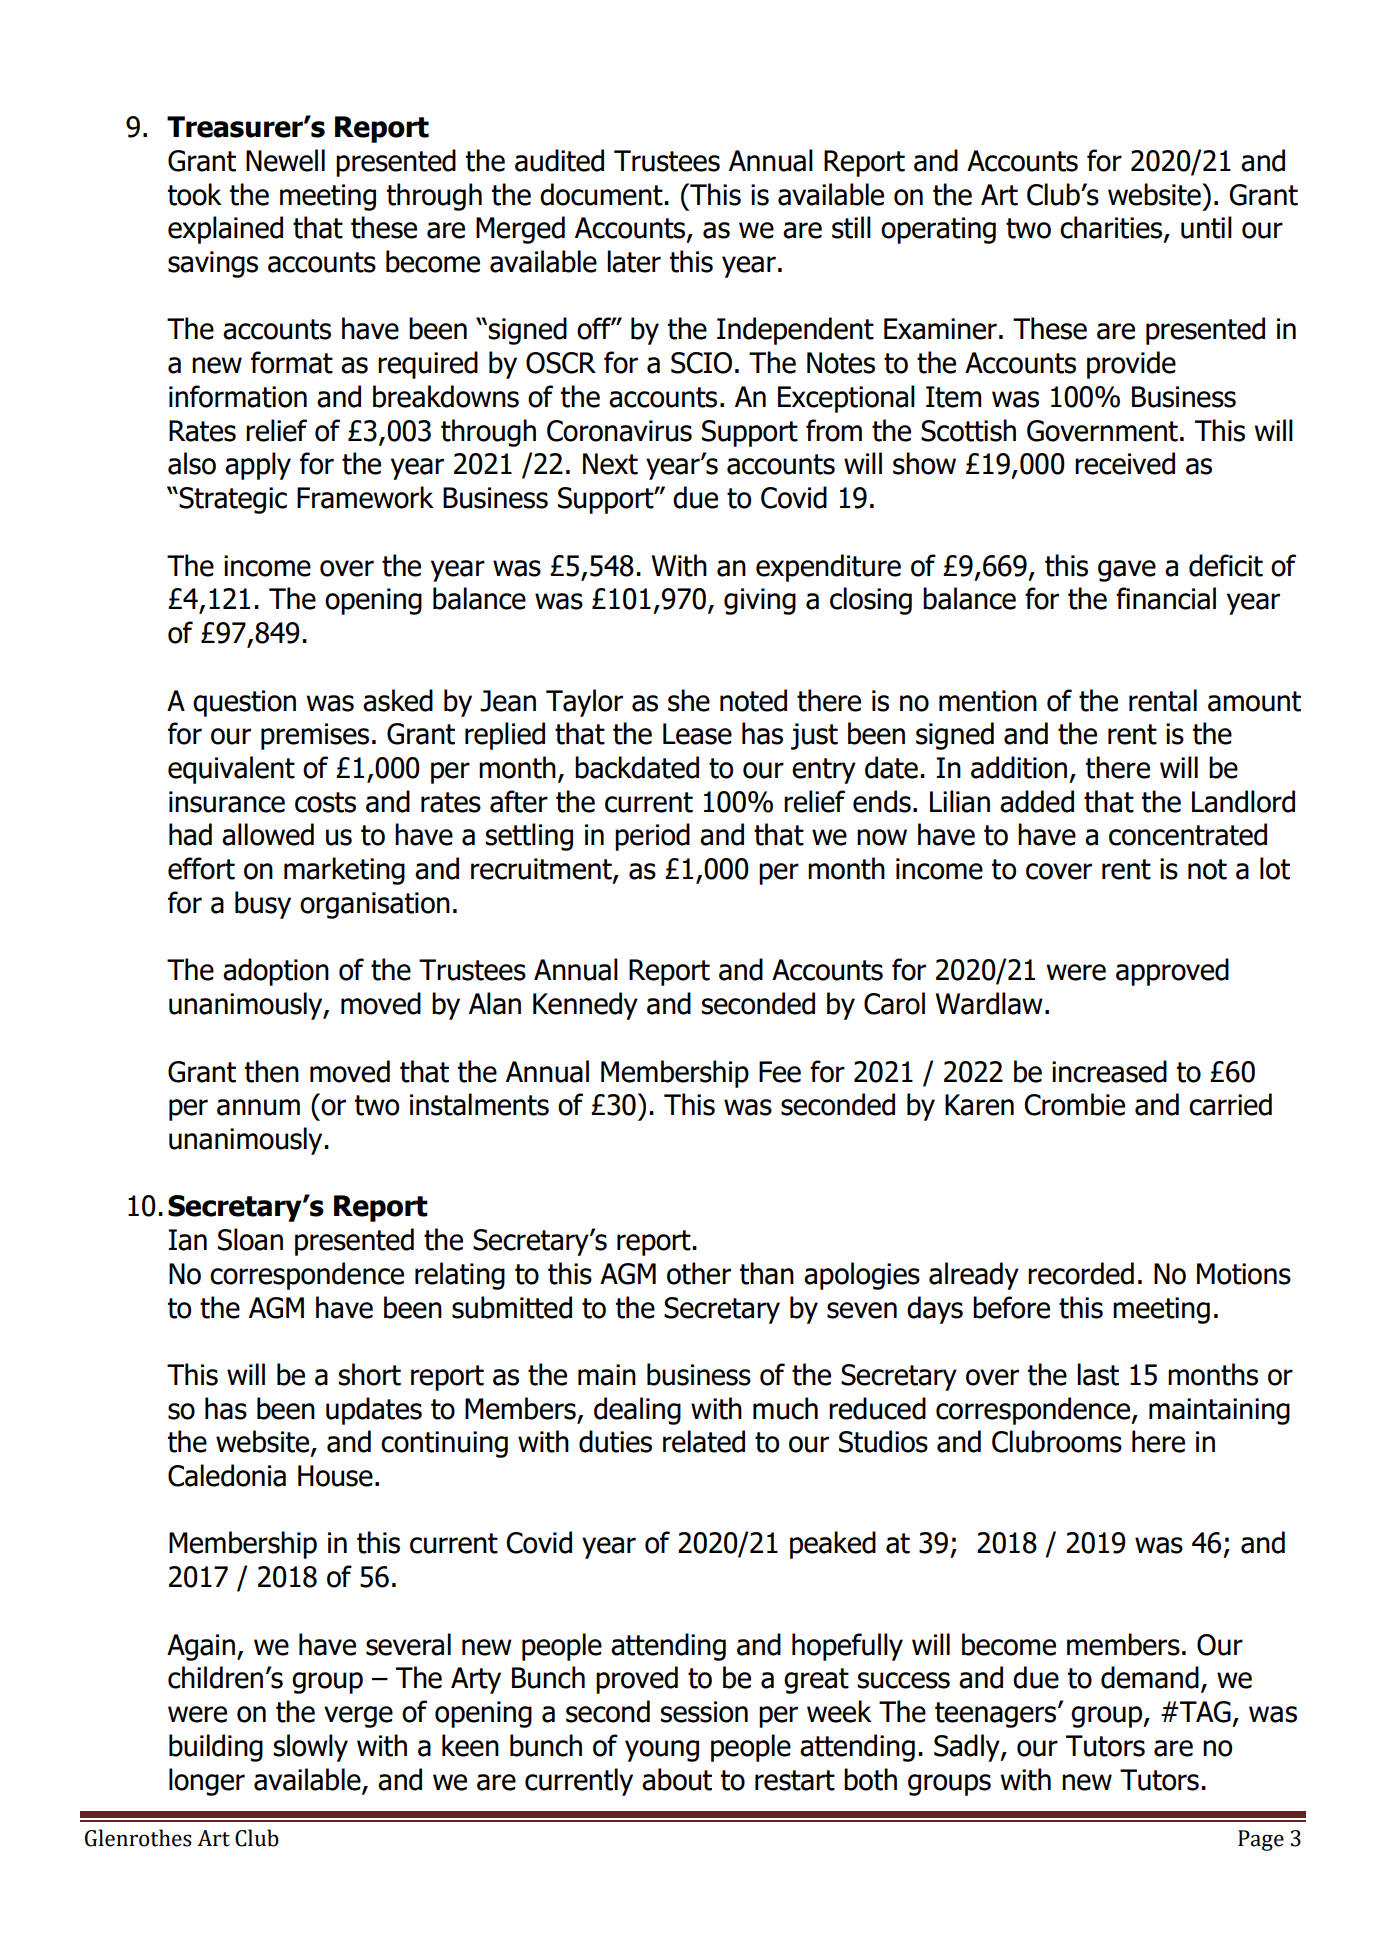 The width and height of the screenshot is (1386, 1960). What do you see at coordinates (1166, 598) in the screenshot?
I see `financial` at bounding box center [1166, 598].
